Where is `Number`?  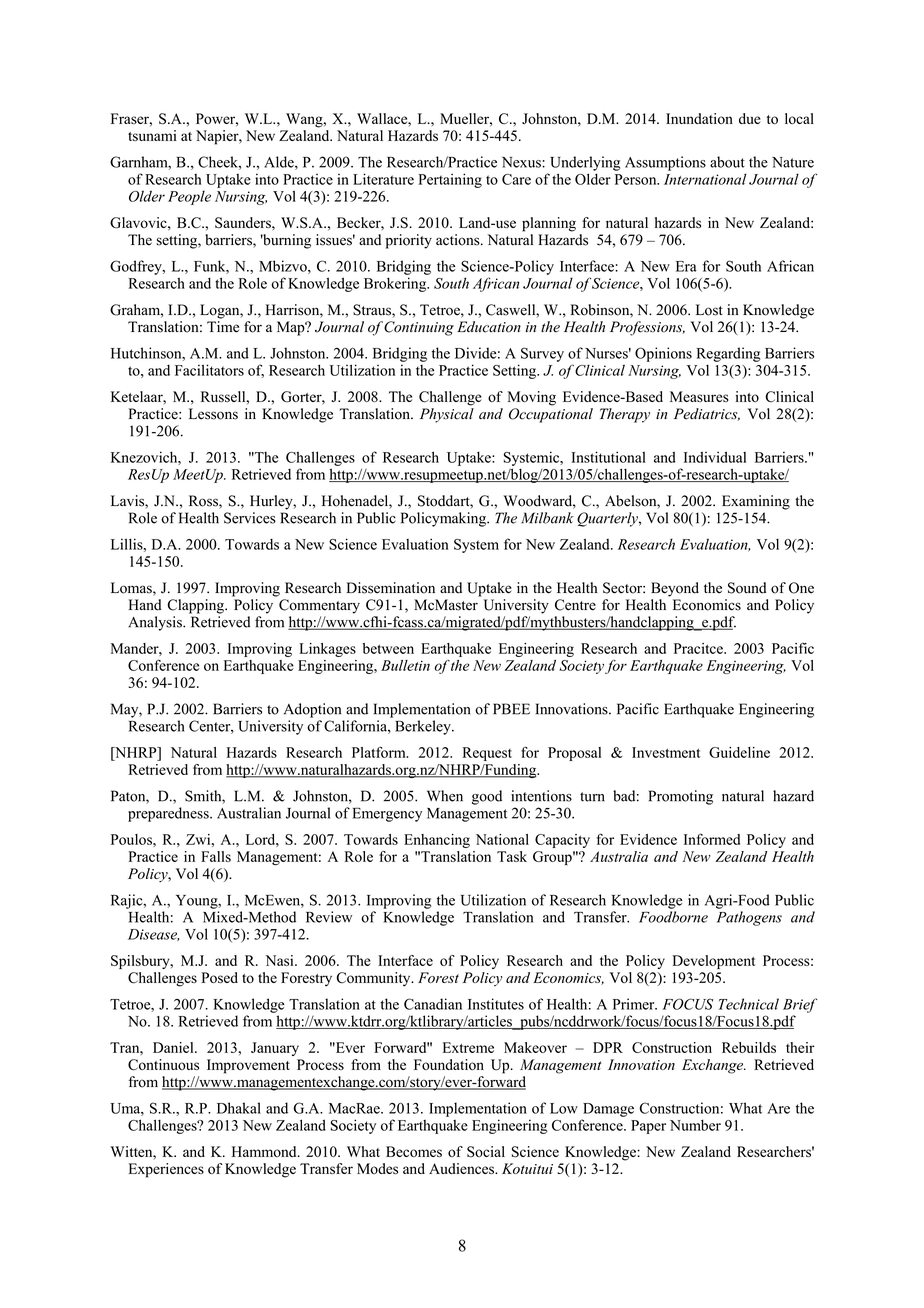
Number is located at coordinates (695, 1125).
